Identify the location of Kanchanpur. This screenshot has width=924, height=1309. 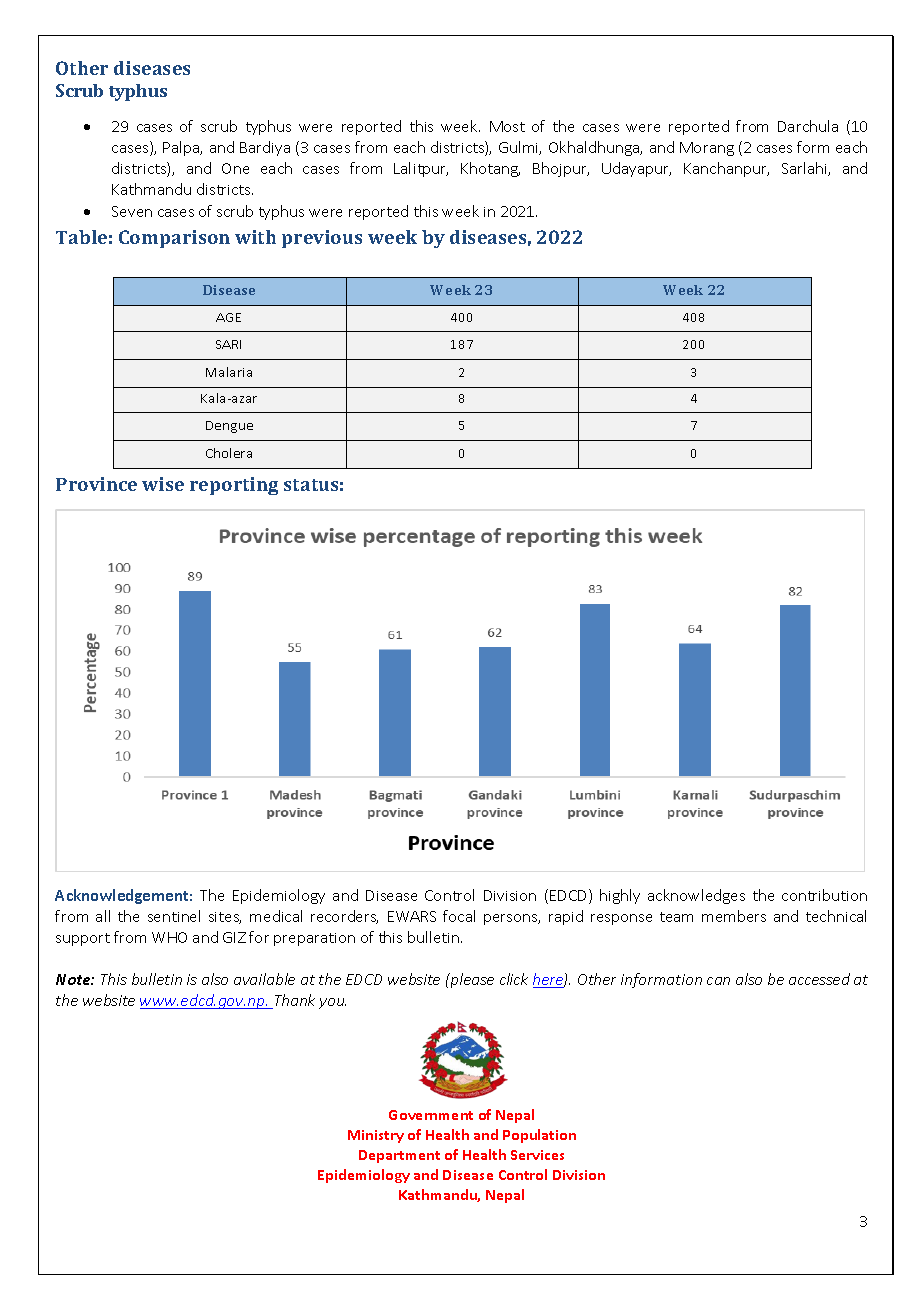
(726, 169).
